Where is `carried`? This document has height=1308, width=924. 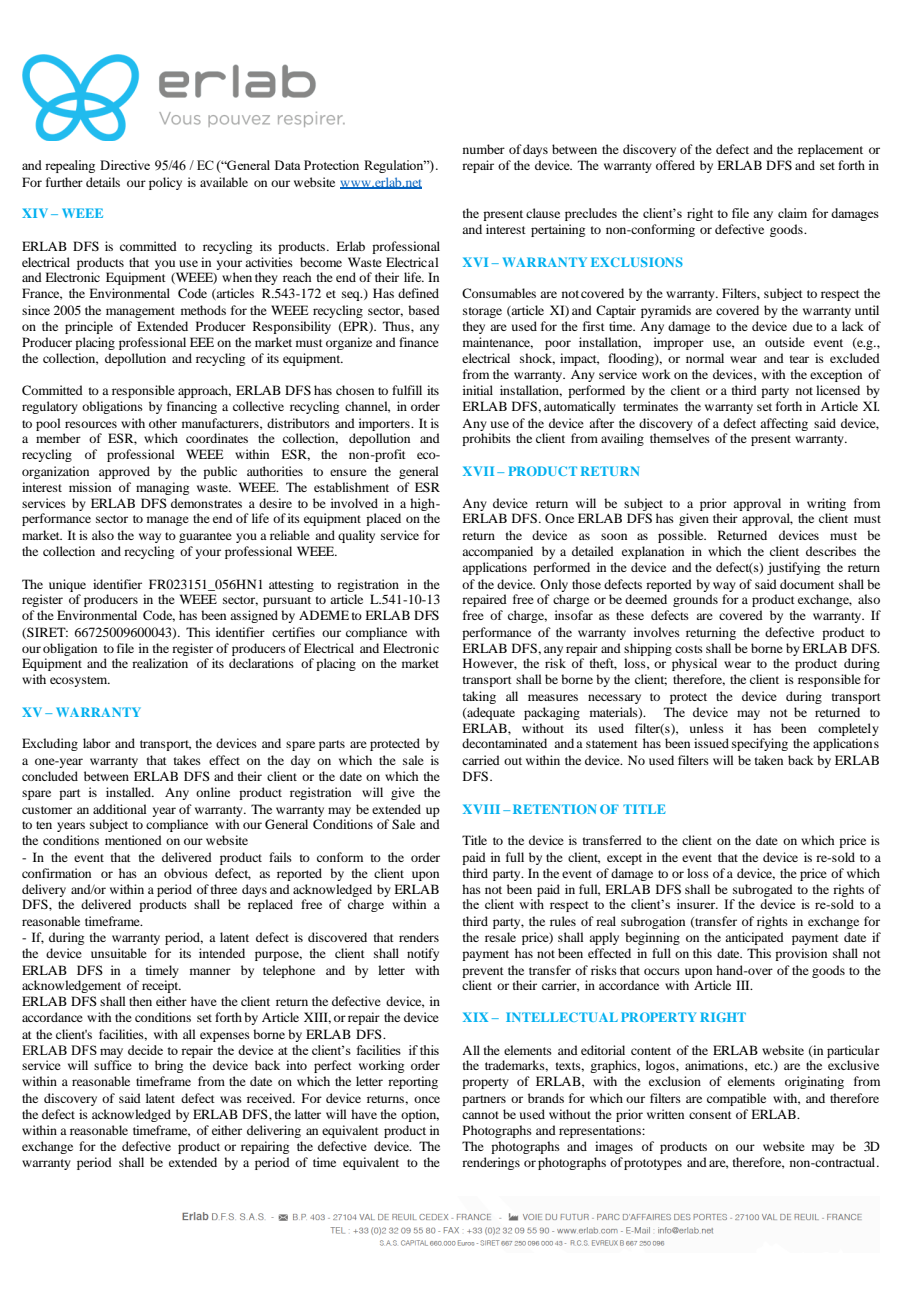 carried is located at coordinates (481, 760).
